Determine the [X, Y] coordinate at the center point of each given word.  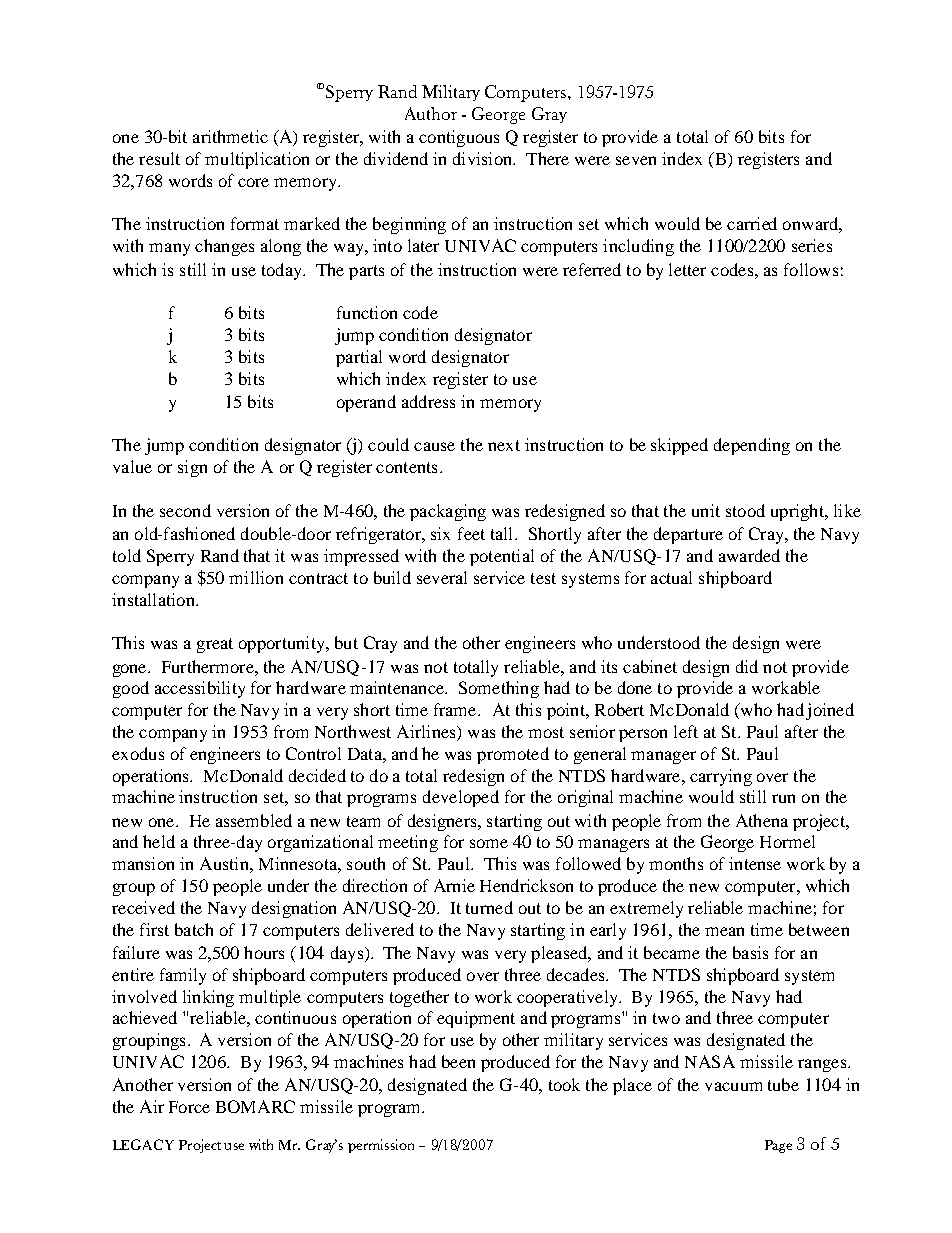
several [442, 577]
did [747, 666]
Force [189, 1107]
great [215, 645]
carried [752, 223]
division [483, 158]
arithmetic [230, 136]
